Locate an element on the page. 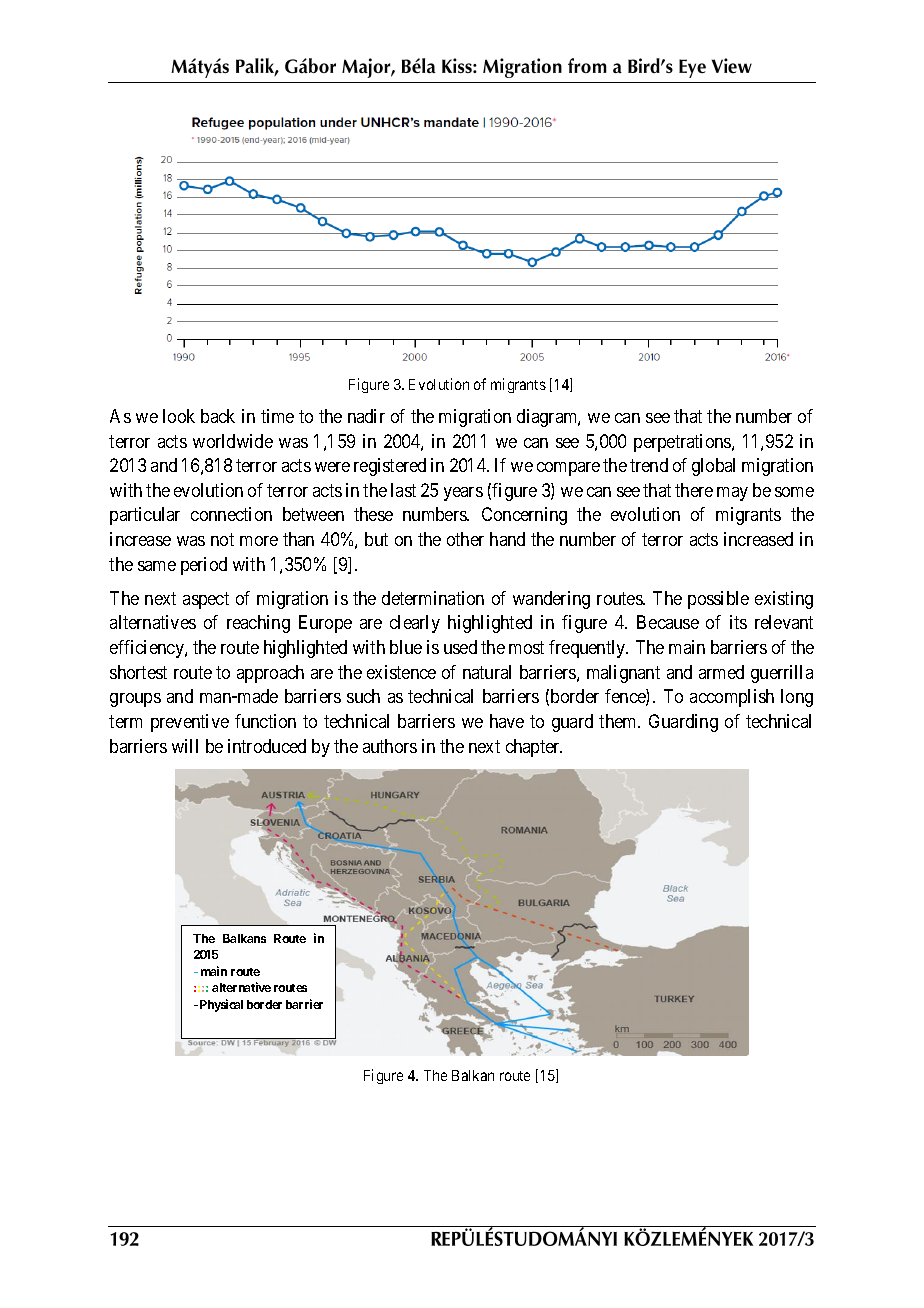 The image size is (924, 1308). global is located at coordinates (713, 467).
